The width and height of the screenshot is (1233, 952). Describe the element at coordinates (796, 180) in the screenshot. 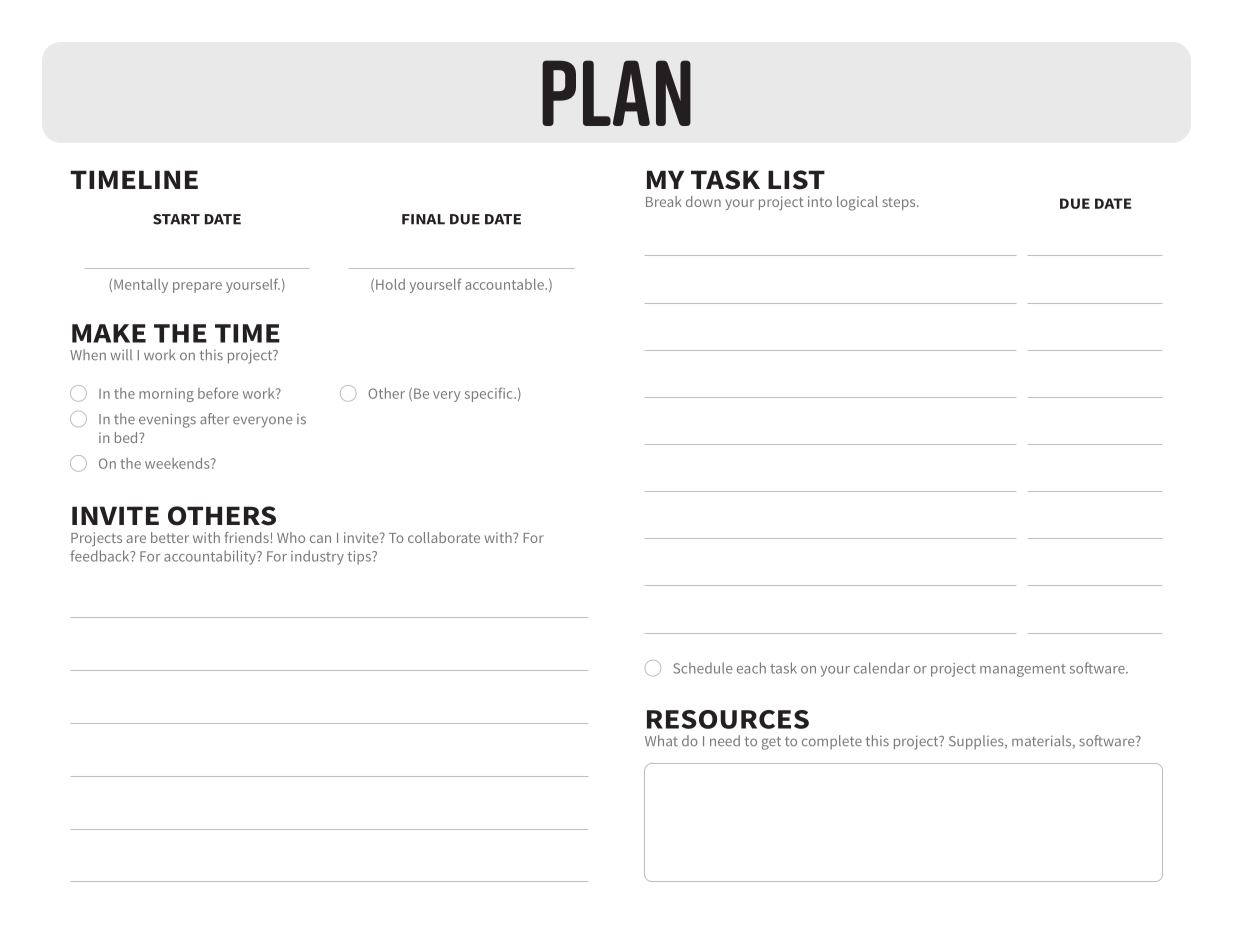

I see `LIST` at that location.
